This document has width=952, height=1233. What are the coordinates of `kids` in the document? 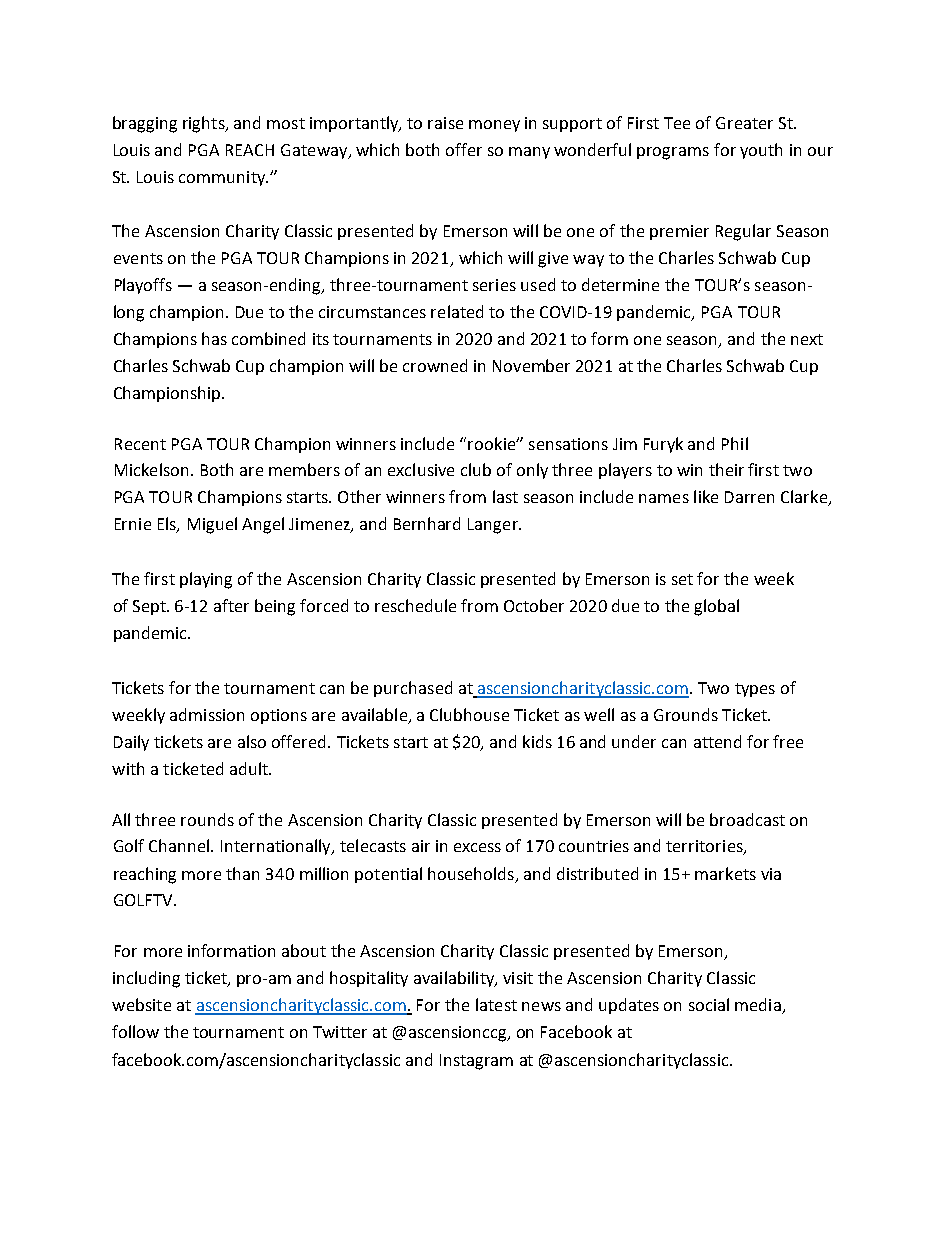 It's located at (537, 741).
